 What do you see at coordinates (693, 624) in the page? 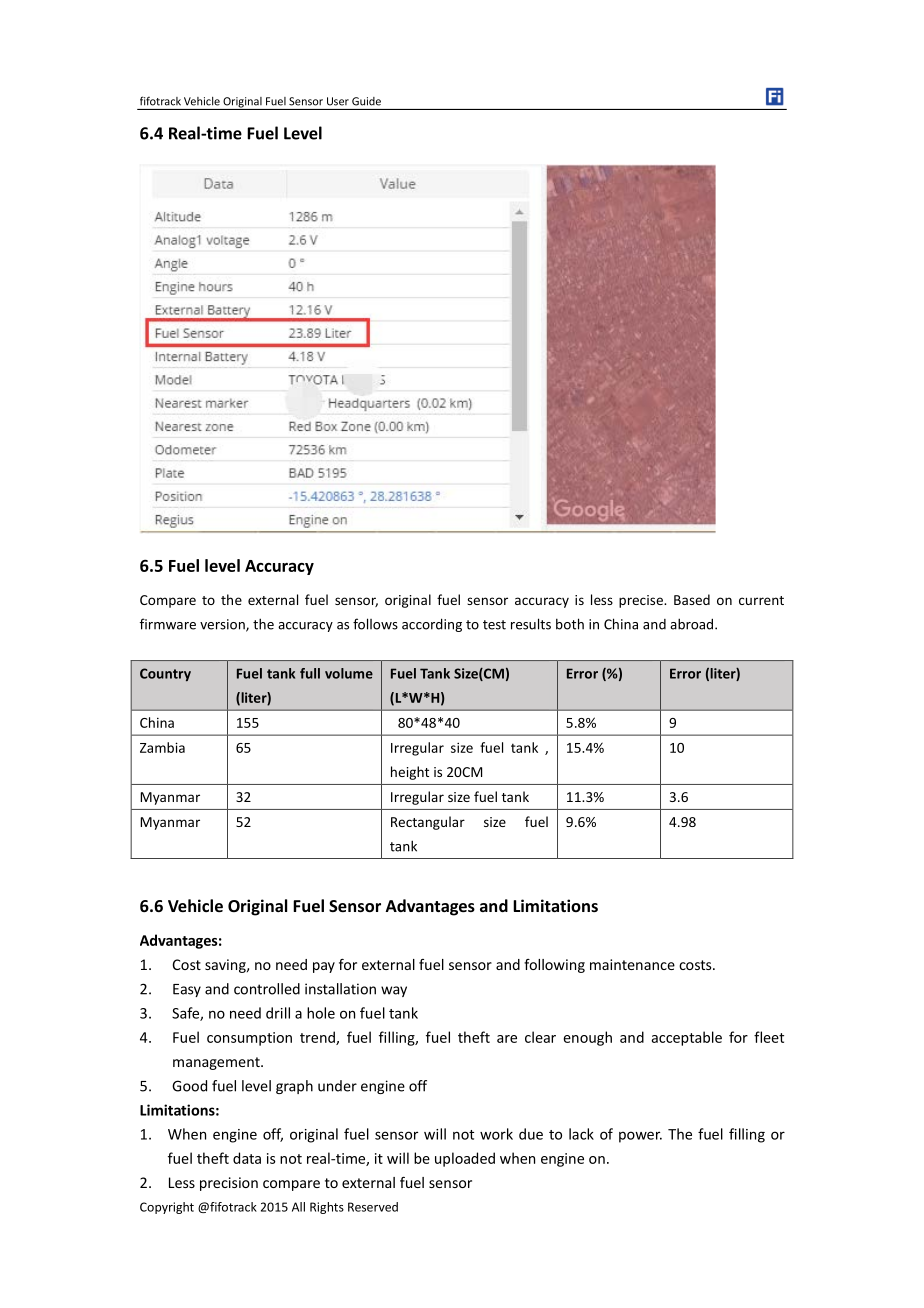
I see `abroad` at bounding box center [693, 624].
